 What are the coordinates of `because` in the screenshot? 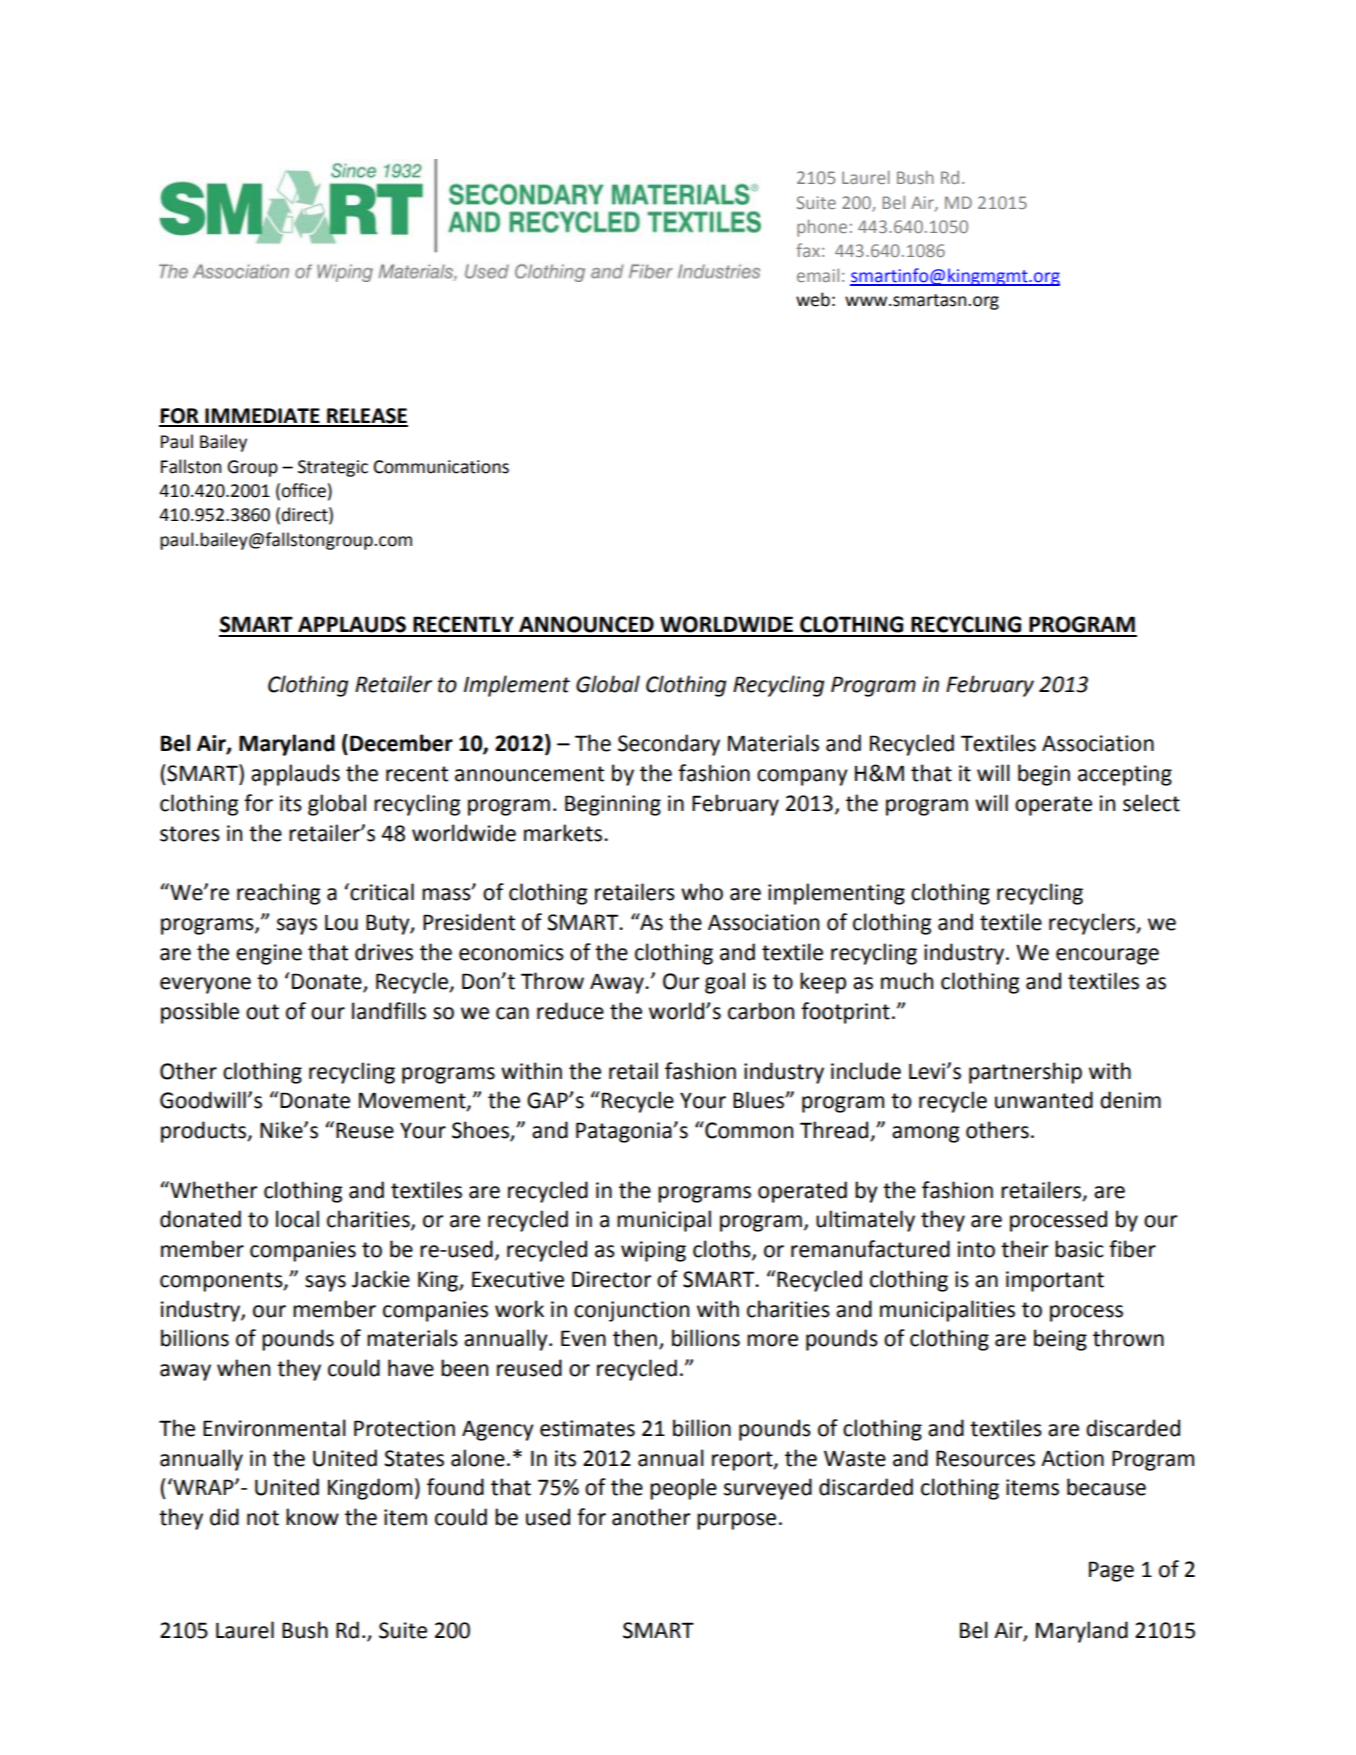 It's located at (1106, 1487).
